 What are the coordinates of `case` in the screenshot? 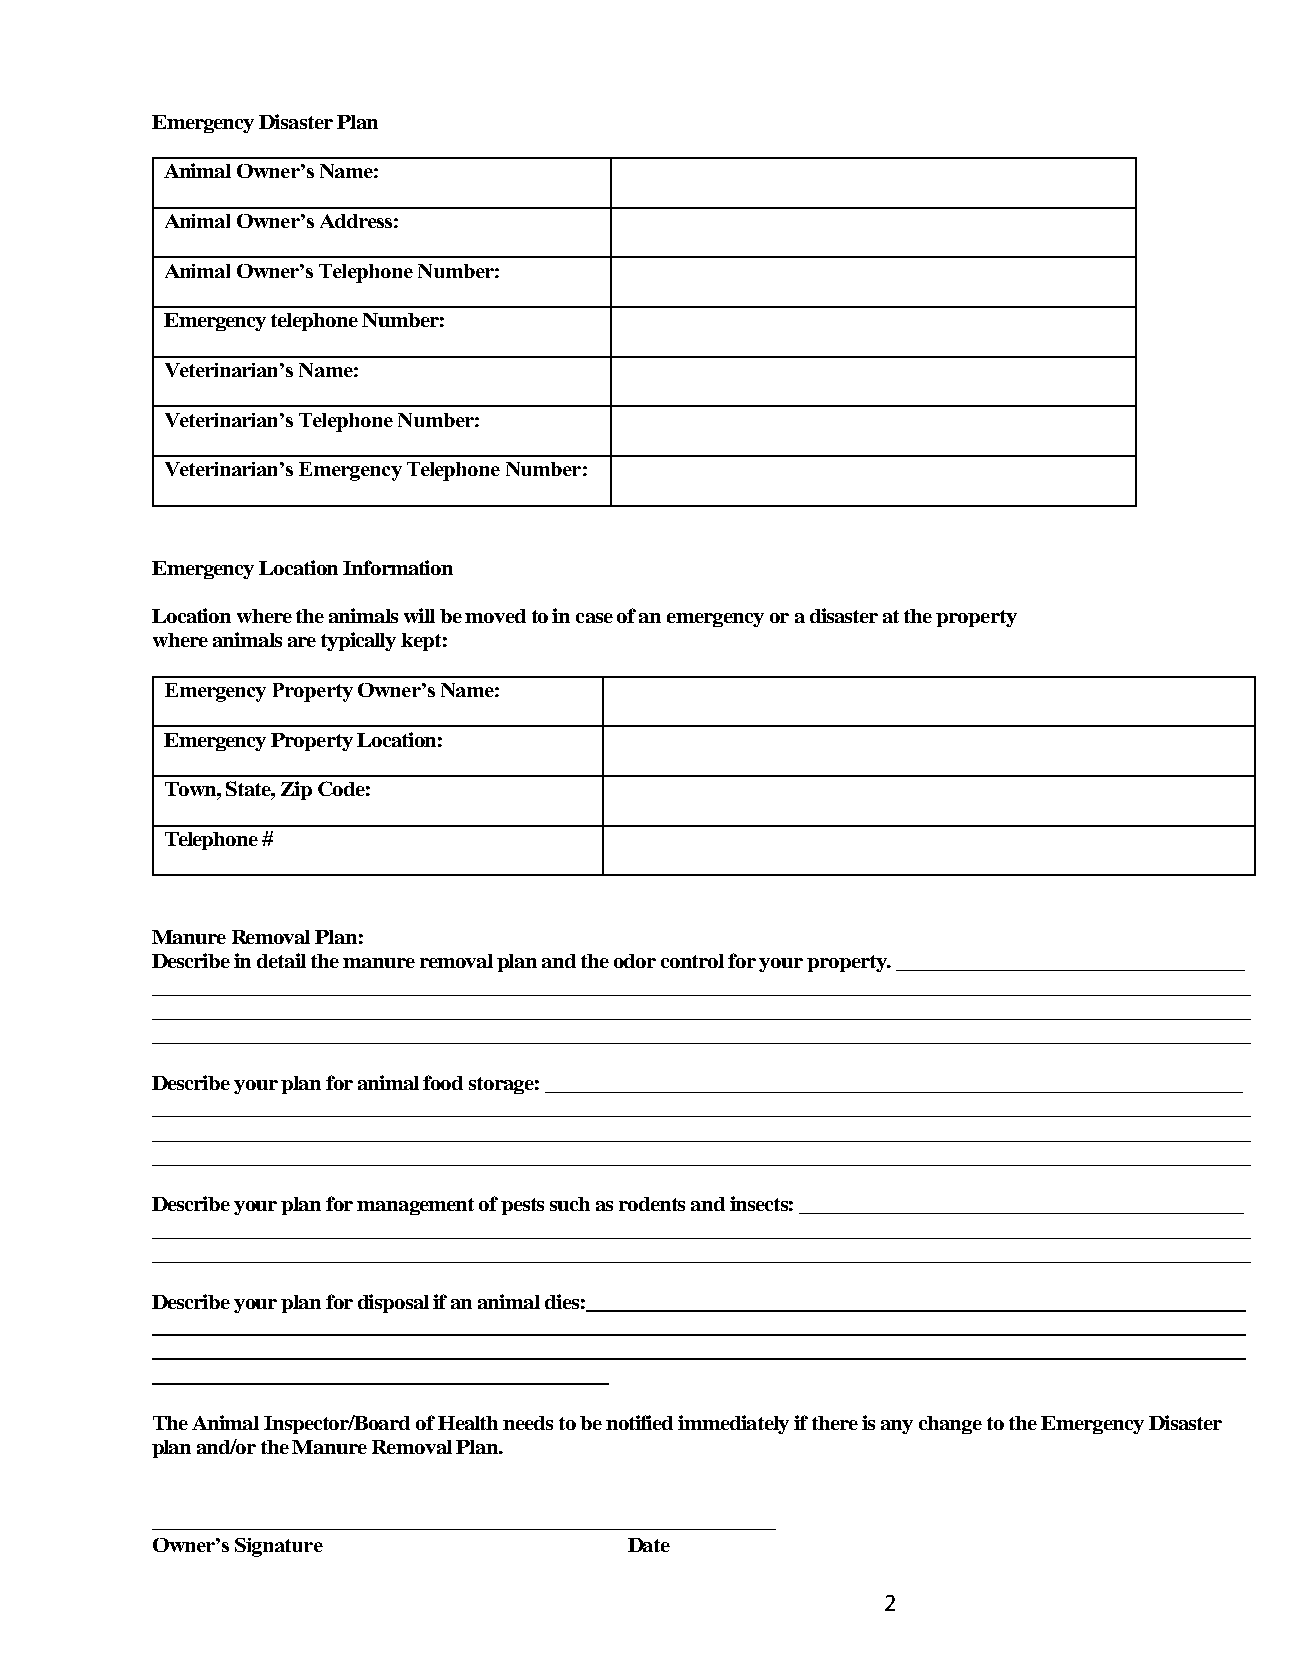 It's located at (594, 618).
